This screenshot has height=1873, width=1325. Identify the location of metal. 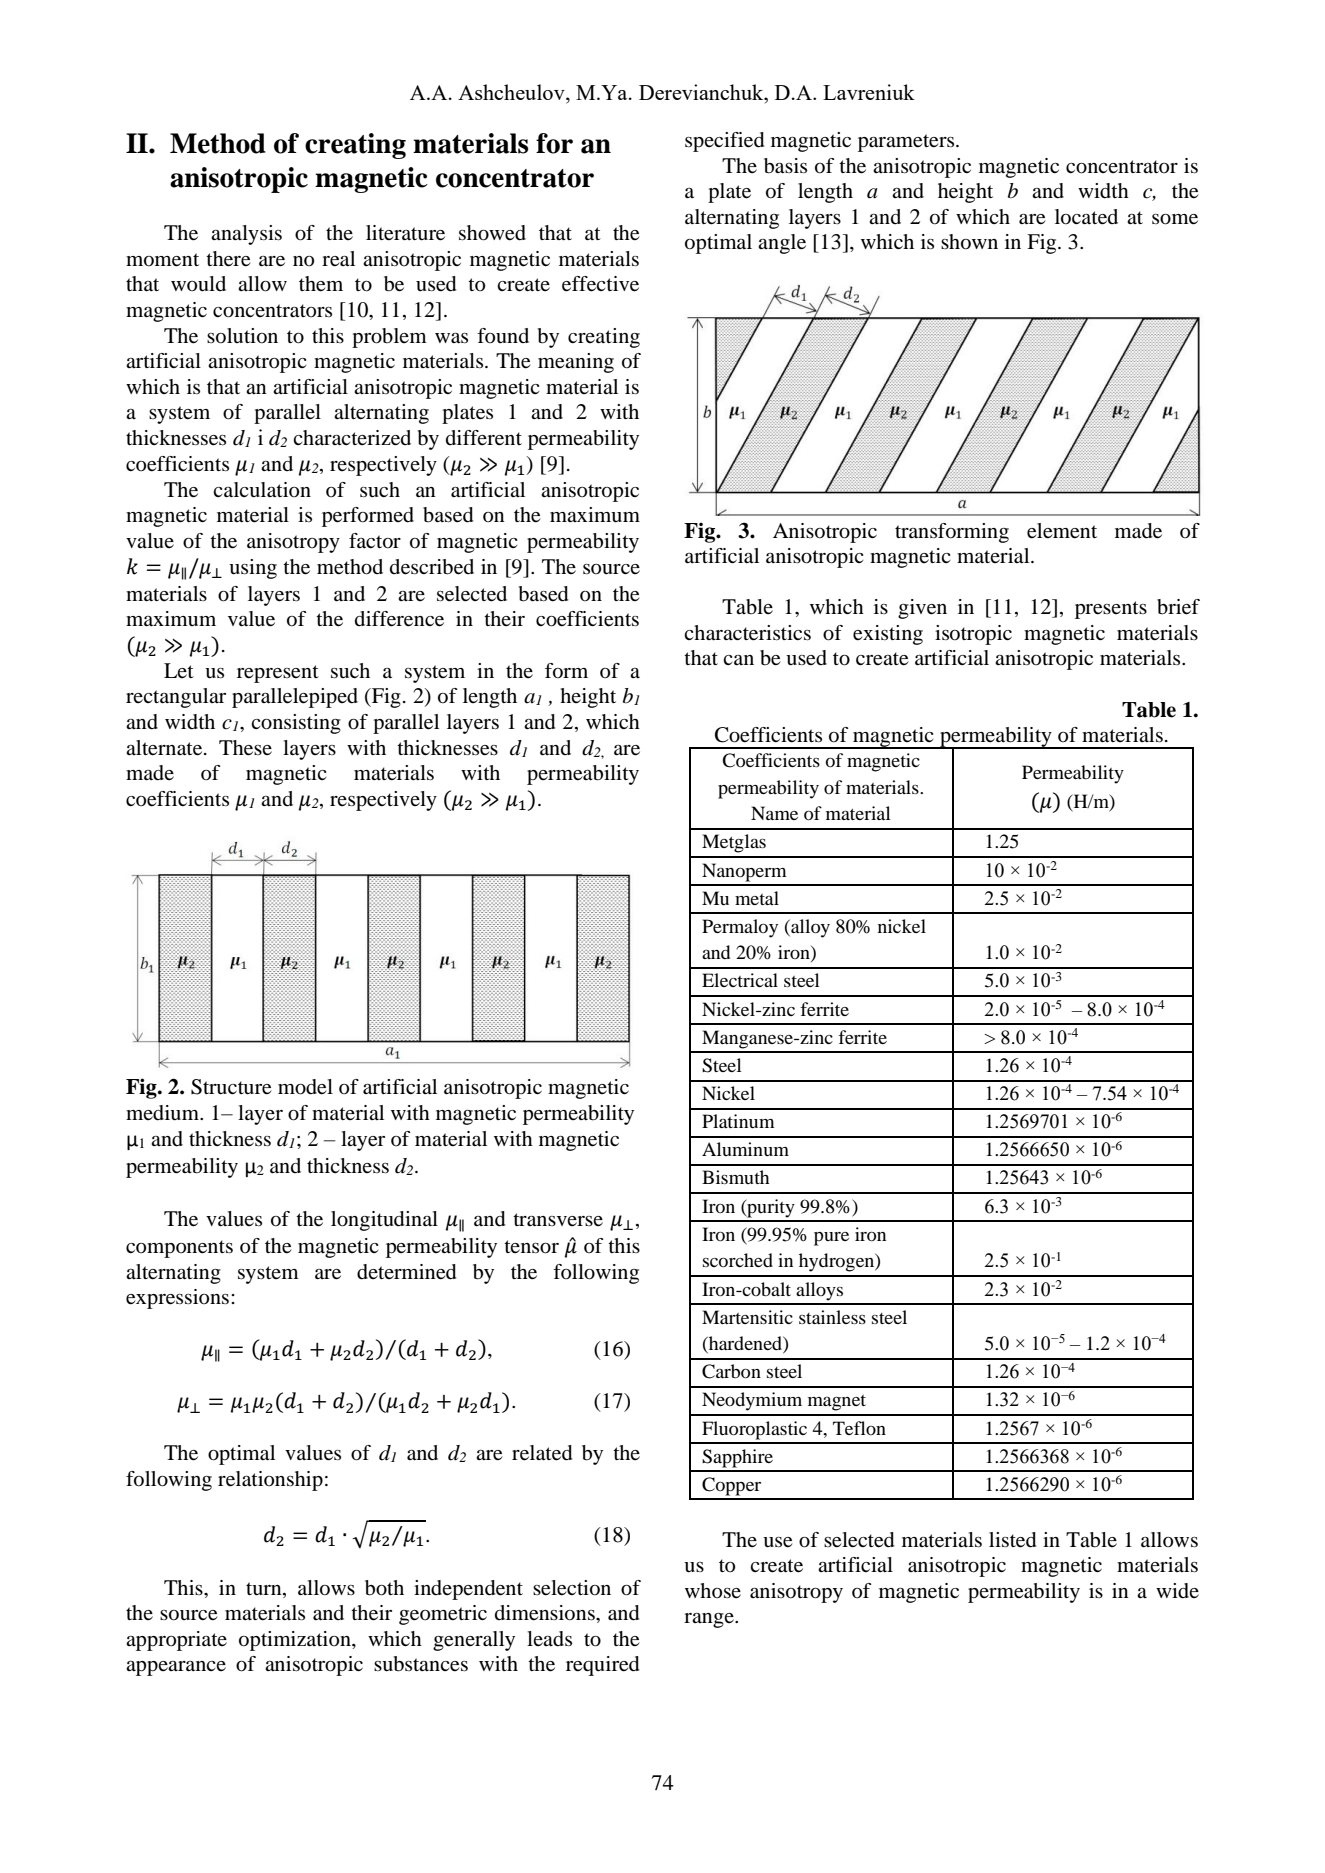
(757, 898).
